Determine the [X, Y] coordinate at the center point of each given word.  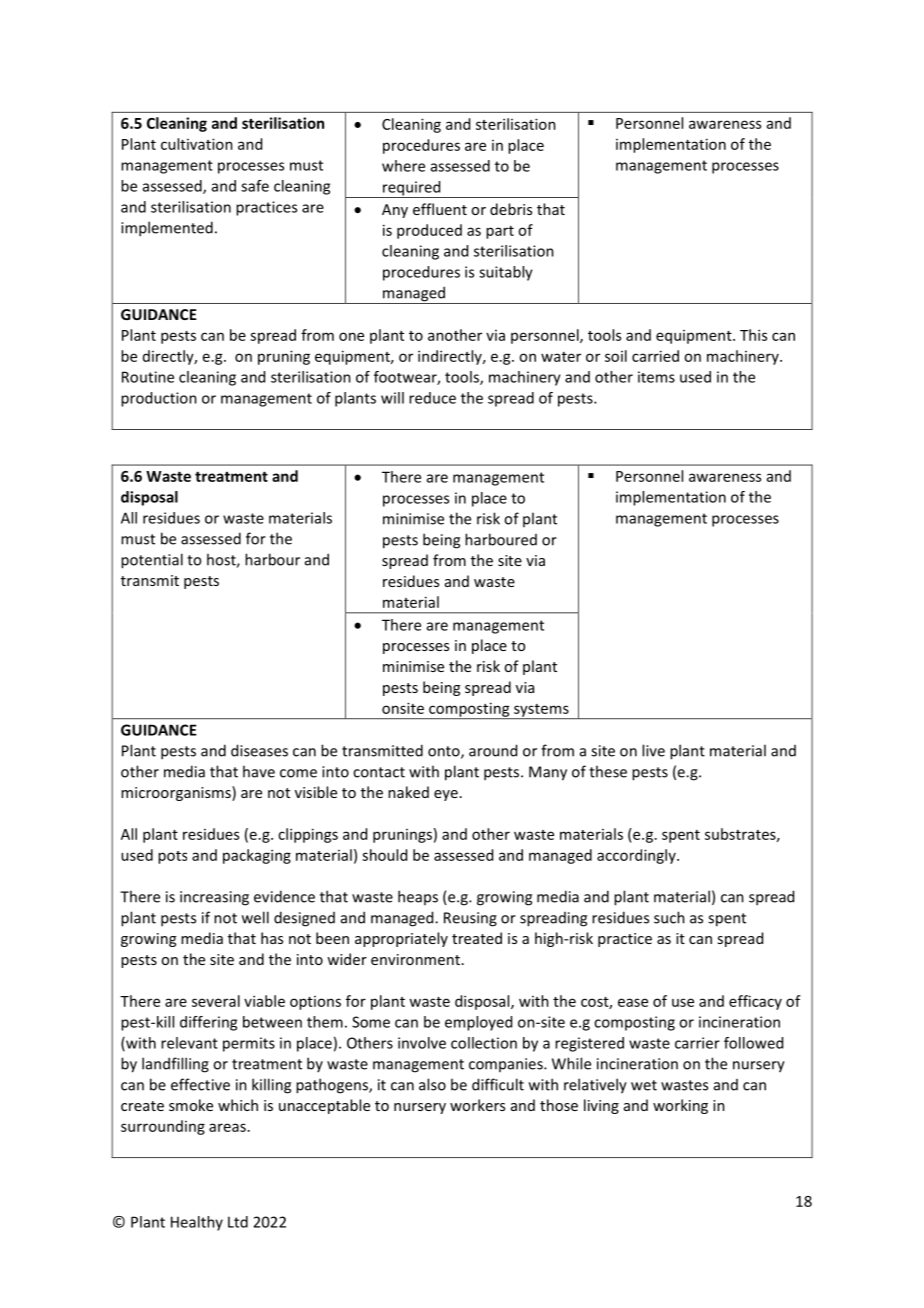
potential [152, 561]
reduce [432, 398]
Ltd [238, 1222]
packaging [257, 856]
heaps [418, 897]
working [680, 1106]
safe [255, 186]
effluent [440, 209]
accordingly [637, 856]
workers [477, 1105]
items [656, 377]
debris [511, 209]
